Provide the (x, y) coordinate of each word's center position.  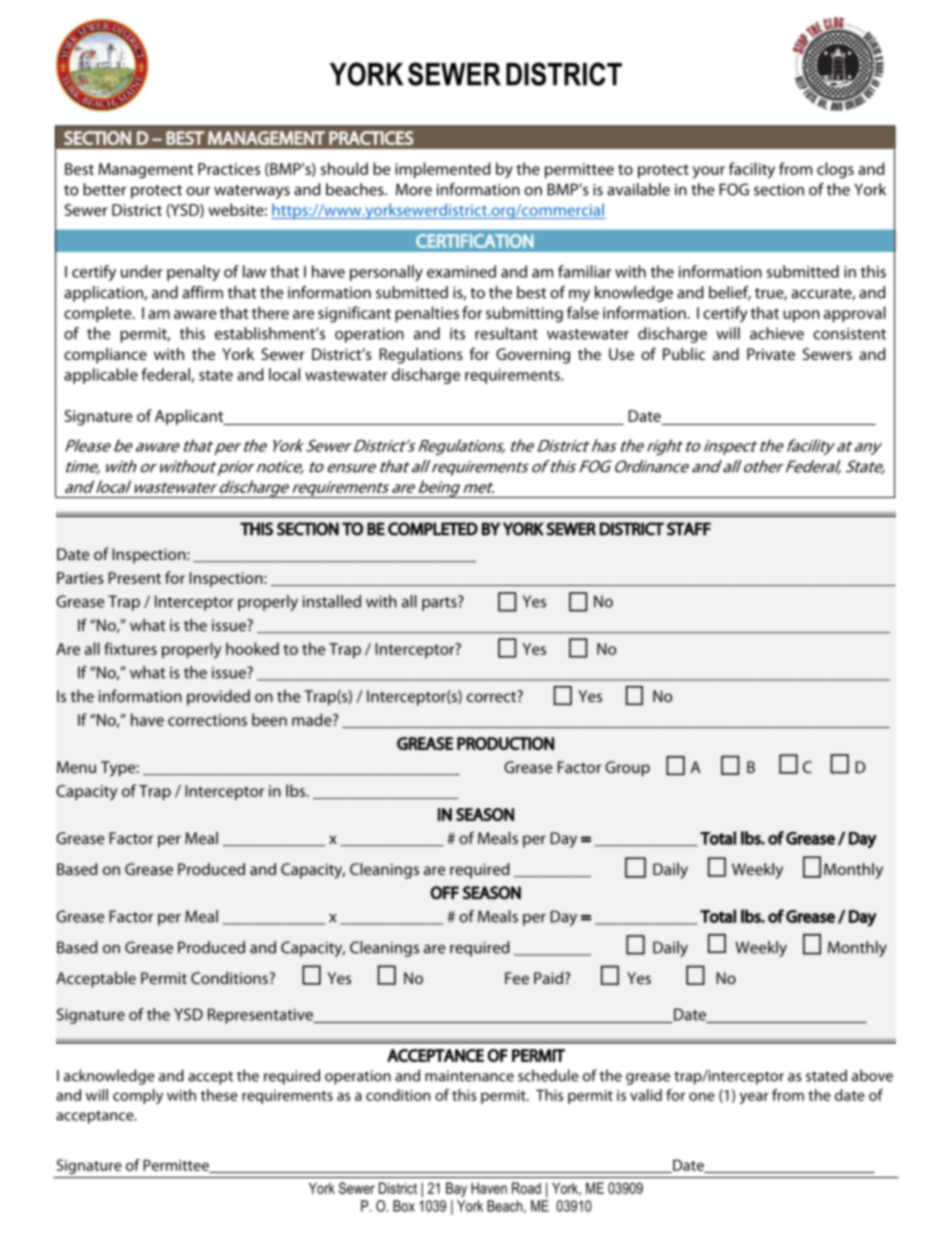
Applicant (190, 417)
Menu (76, 767)
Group (627, 769)
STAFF (689, 529)
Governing (533, 356)
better (104, 189)
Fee (517, 978)
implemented (442, 170)
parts (440, 603)
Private (771, 354)
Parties (80, 578)
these (219, 1095)
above (872, 1075)
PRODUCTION (505, 743)
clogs (835, 170)
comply (138, 1096)
